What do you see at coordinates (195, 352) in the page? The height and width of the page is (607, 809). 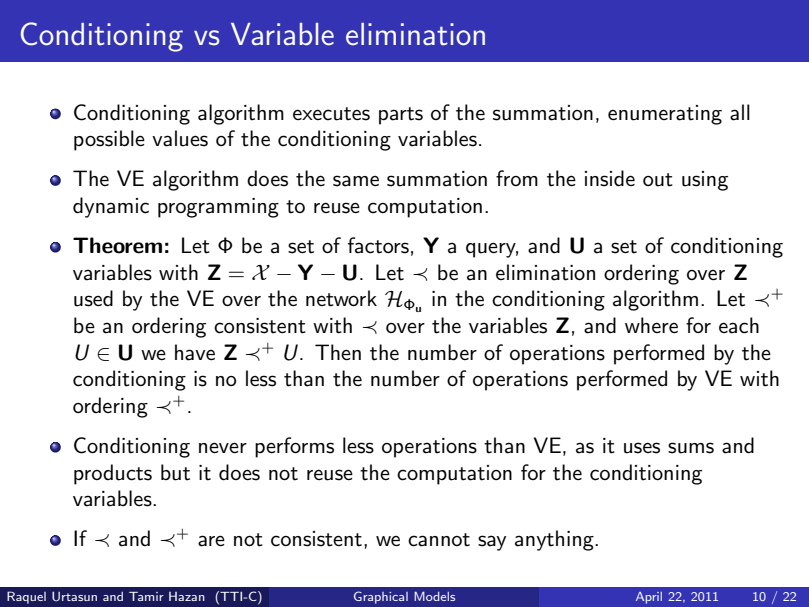 I see `have` at bounding box center [195, 352].
